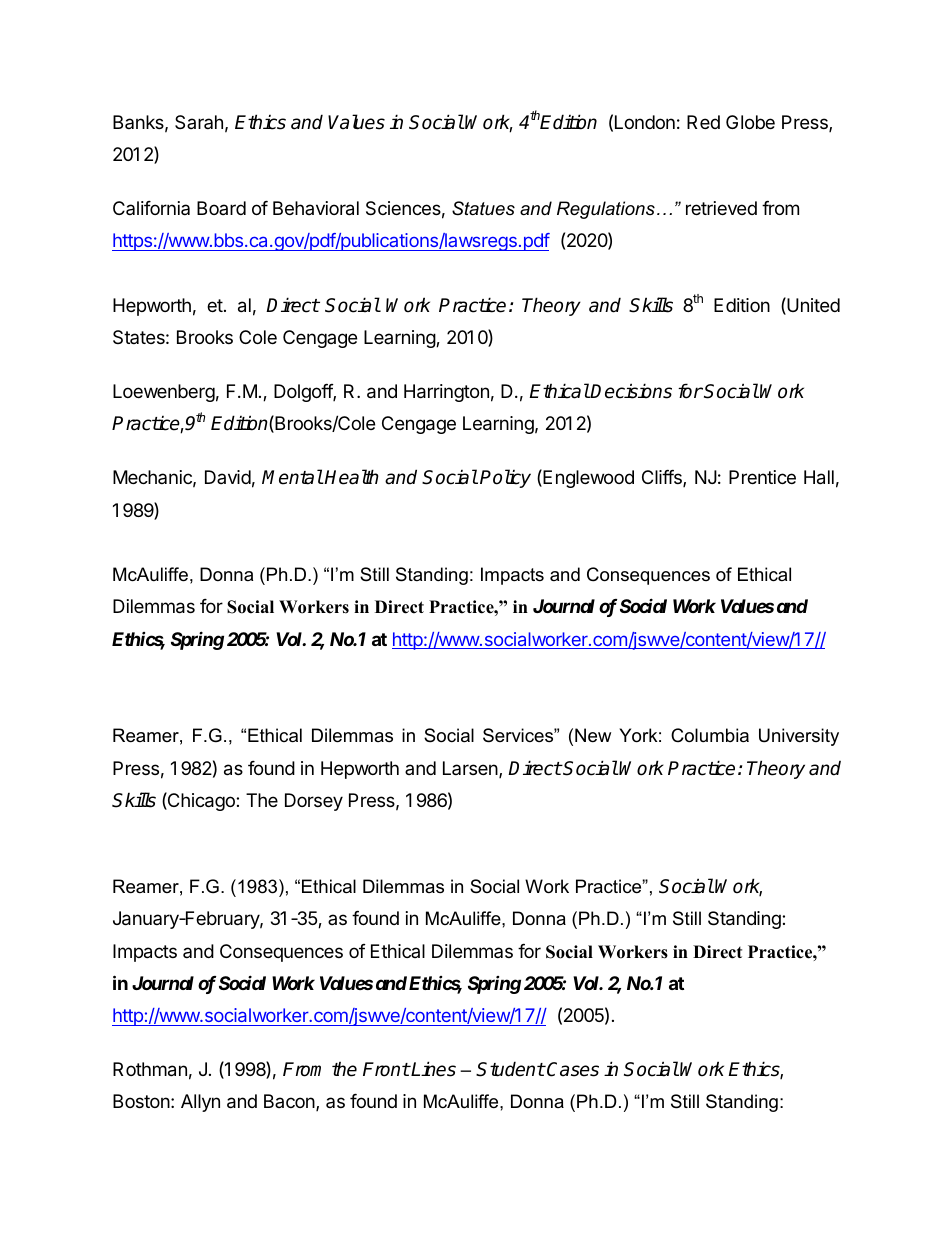  What do you see at coordinates (510, 1069) in the image?
I see `Student` at bounding box center [510, 1069].
